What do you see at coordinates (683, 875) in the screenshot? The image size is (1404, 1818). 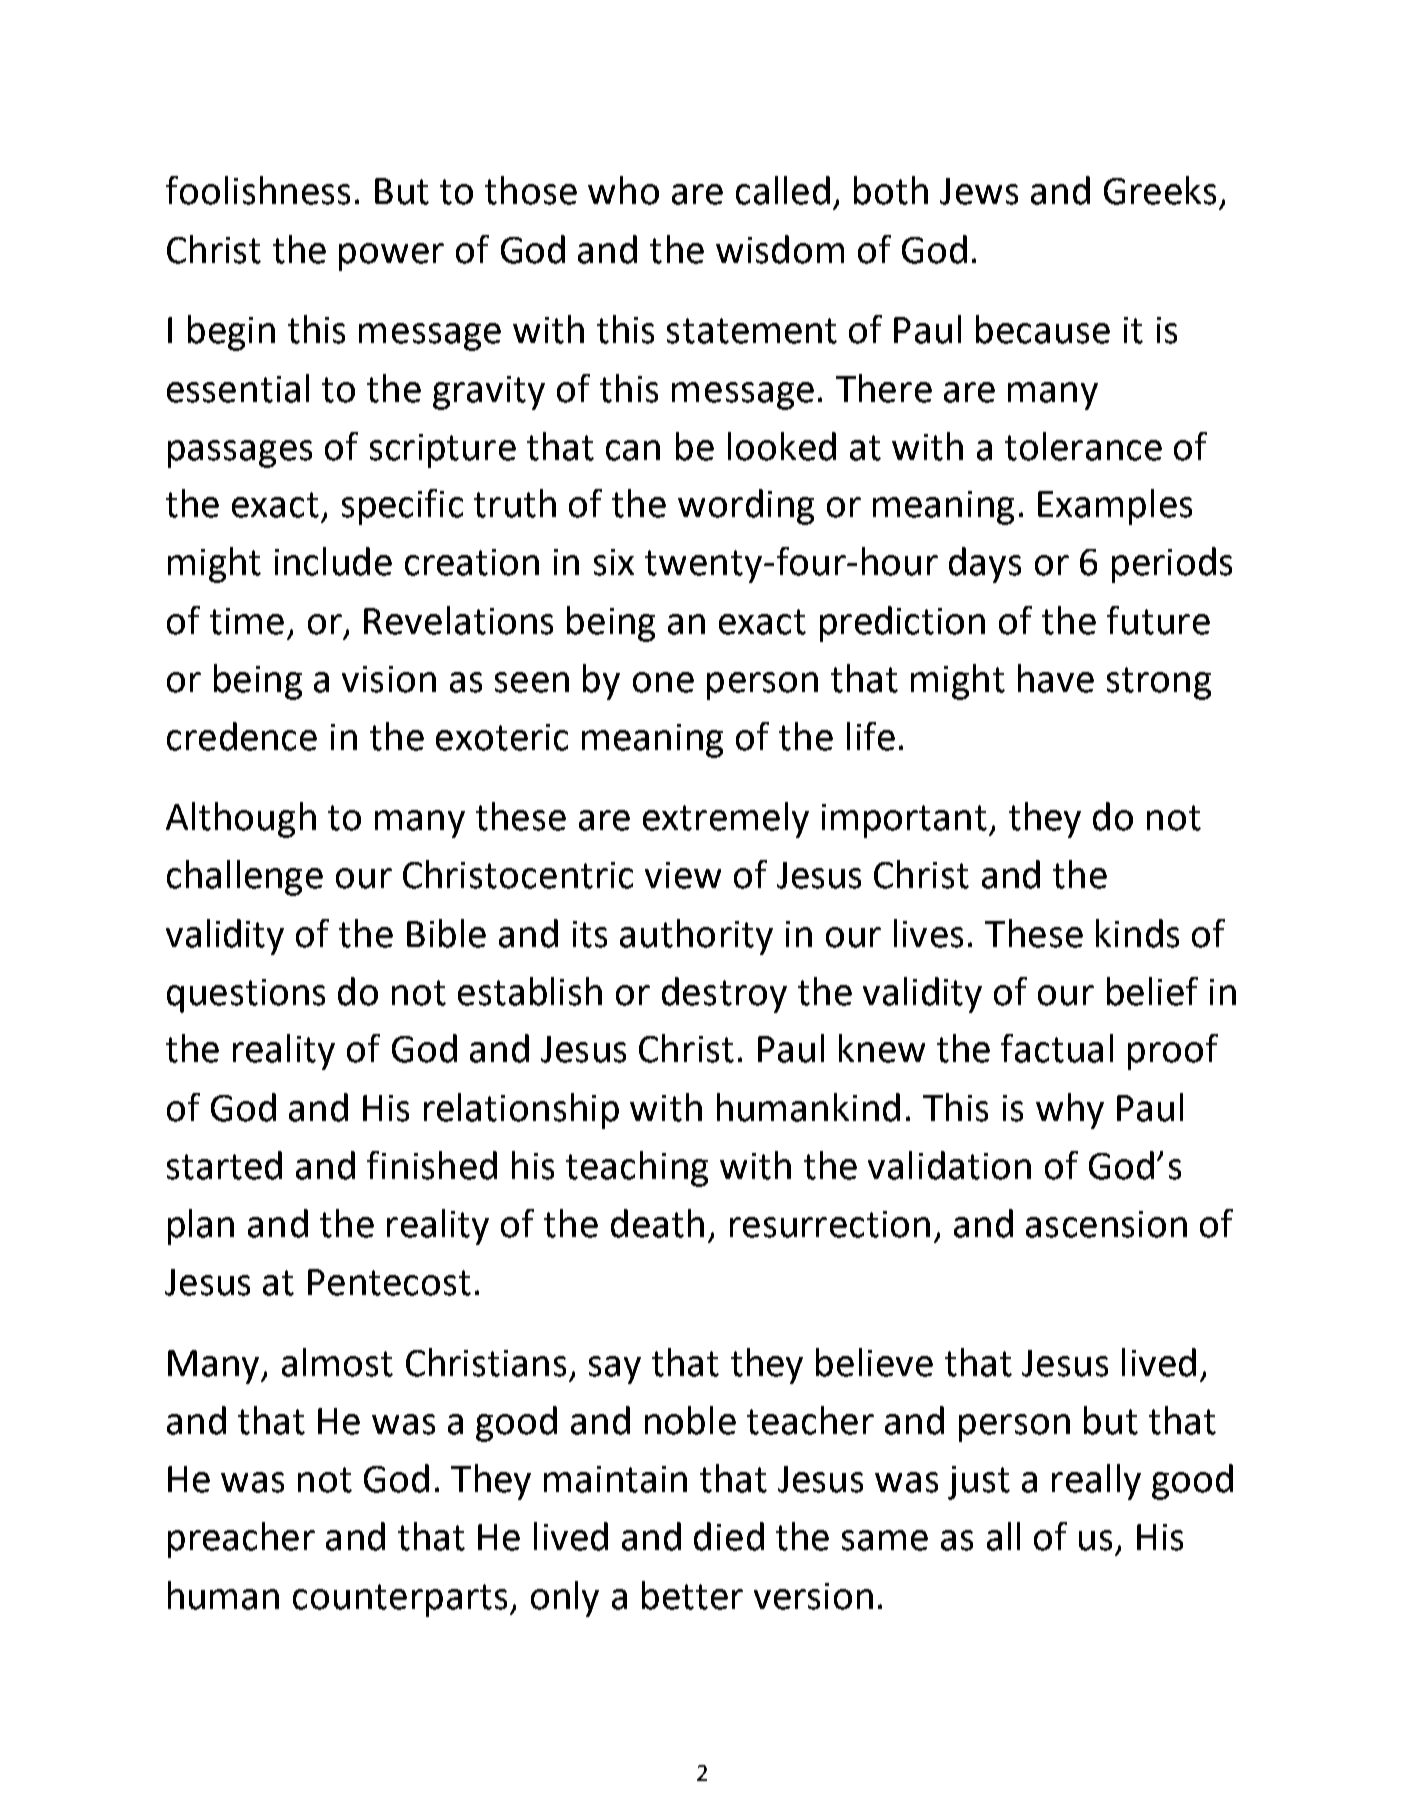 I see `view` at bounding box center [683, 875].
